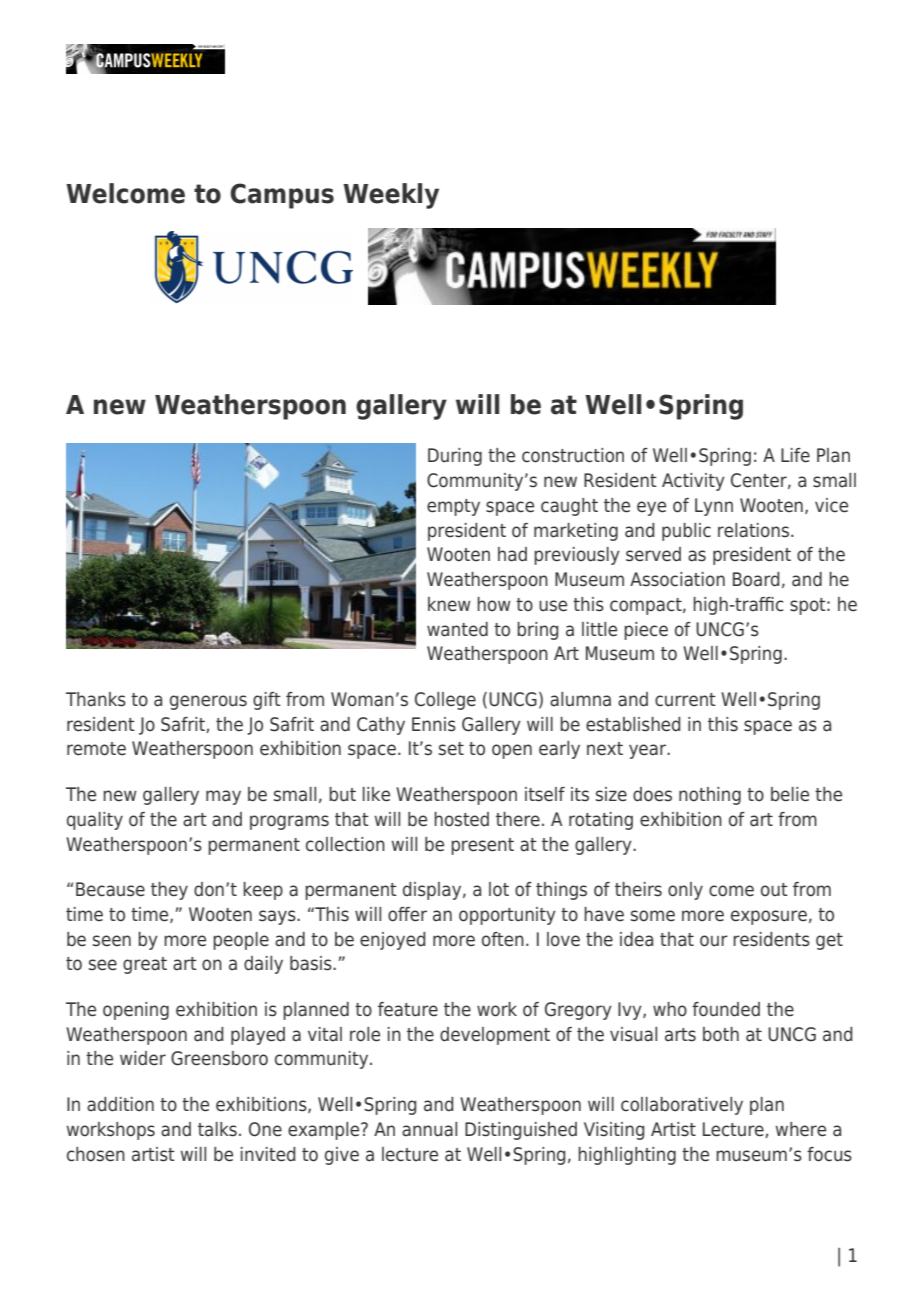  Describe the element at coordinates (217, 1129) in the document. I see `talks` at that location.
